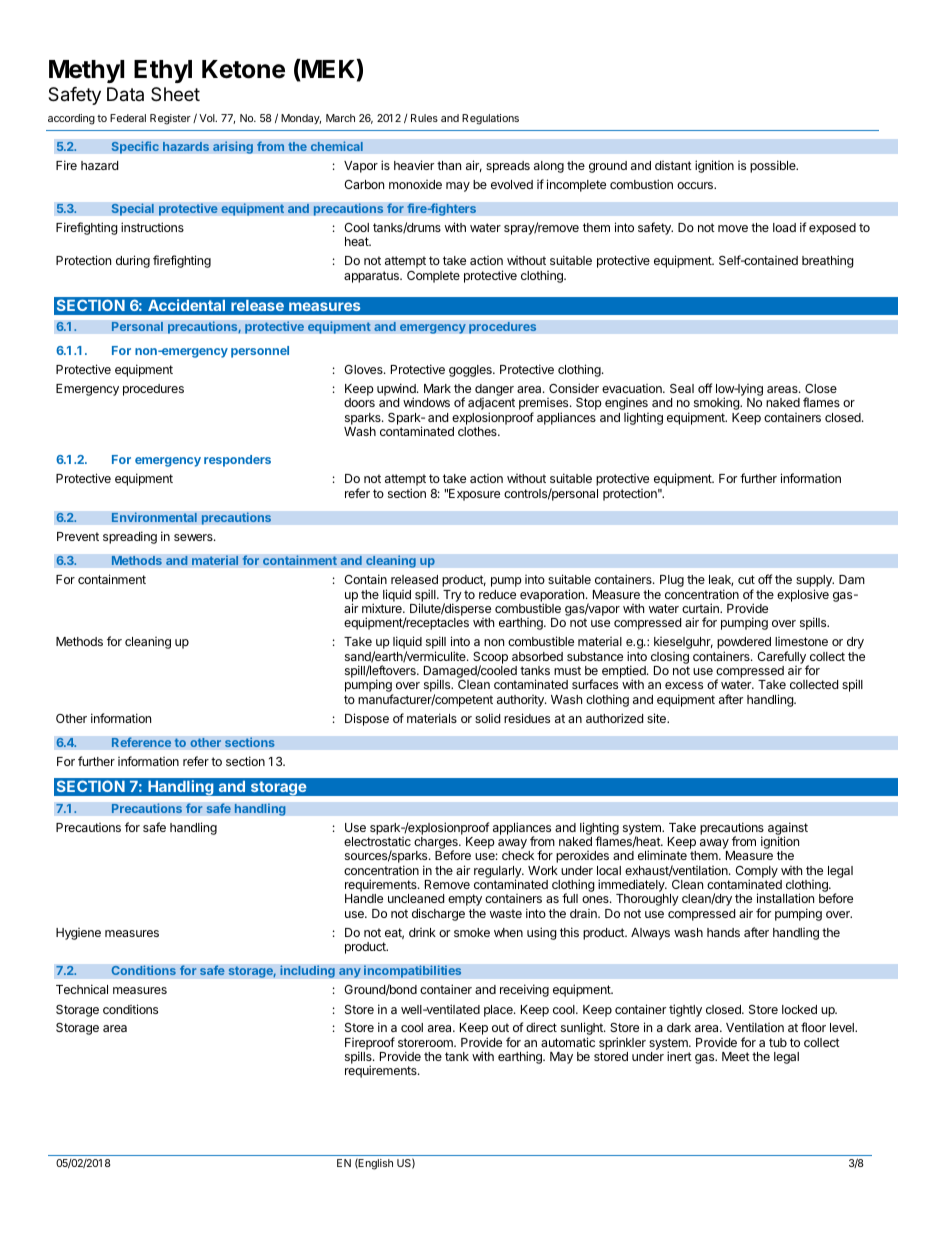  Describe the element at coordinates (774, 166) in the image. I see `possible` at that location.
